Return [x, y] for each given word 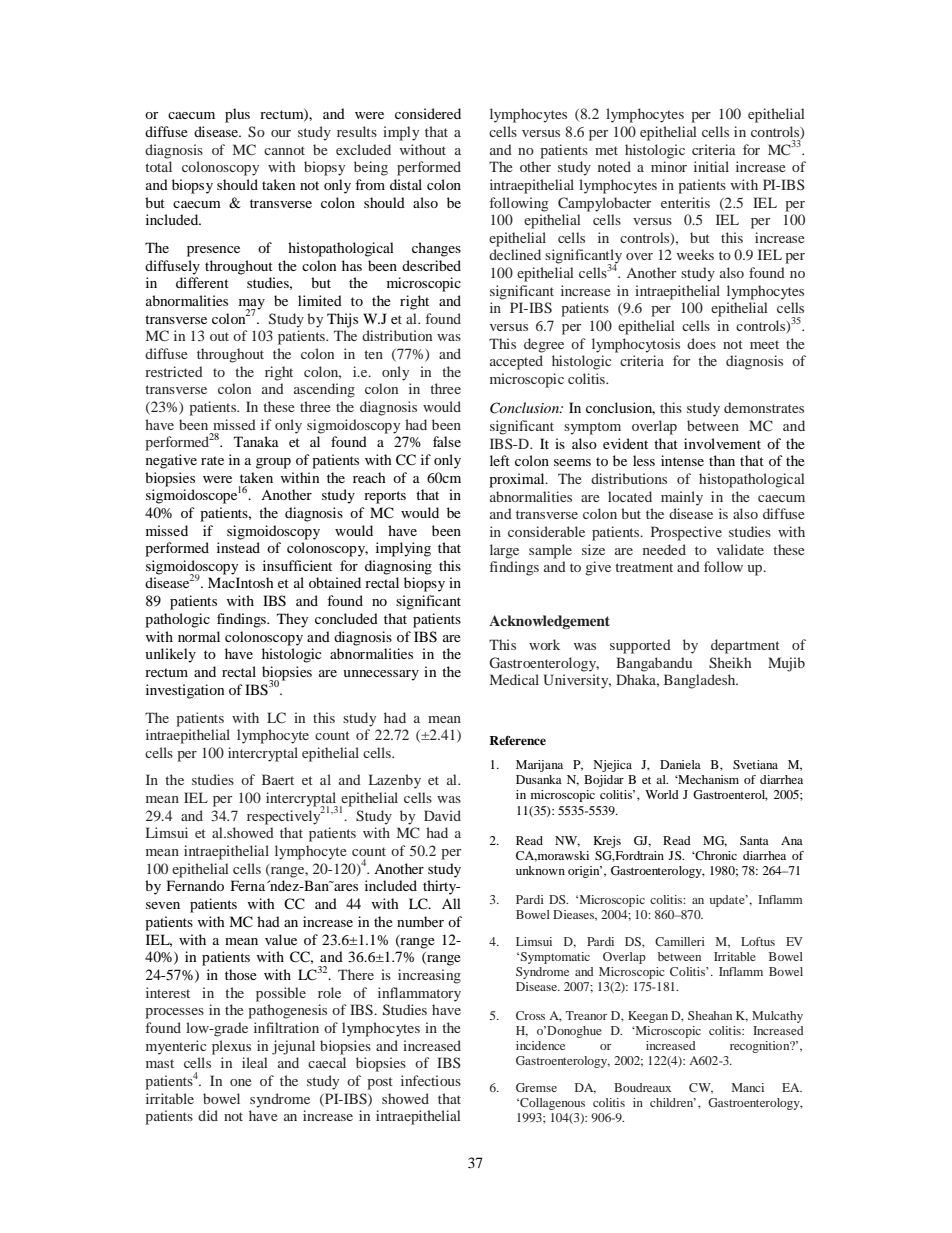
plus [237, 115]
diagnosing [398, 567]
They [292, 620]
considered [428, 113]
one [241, 1082]
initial [711, 166]
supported [640, 646]
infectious [431, 1080]
